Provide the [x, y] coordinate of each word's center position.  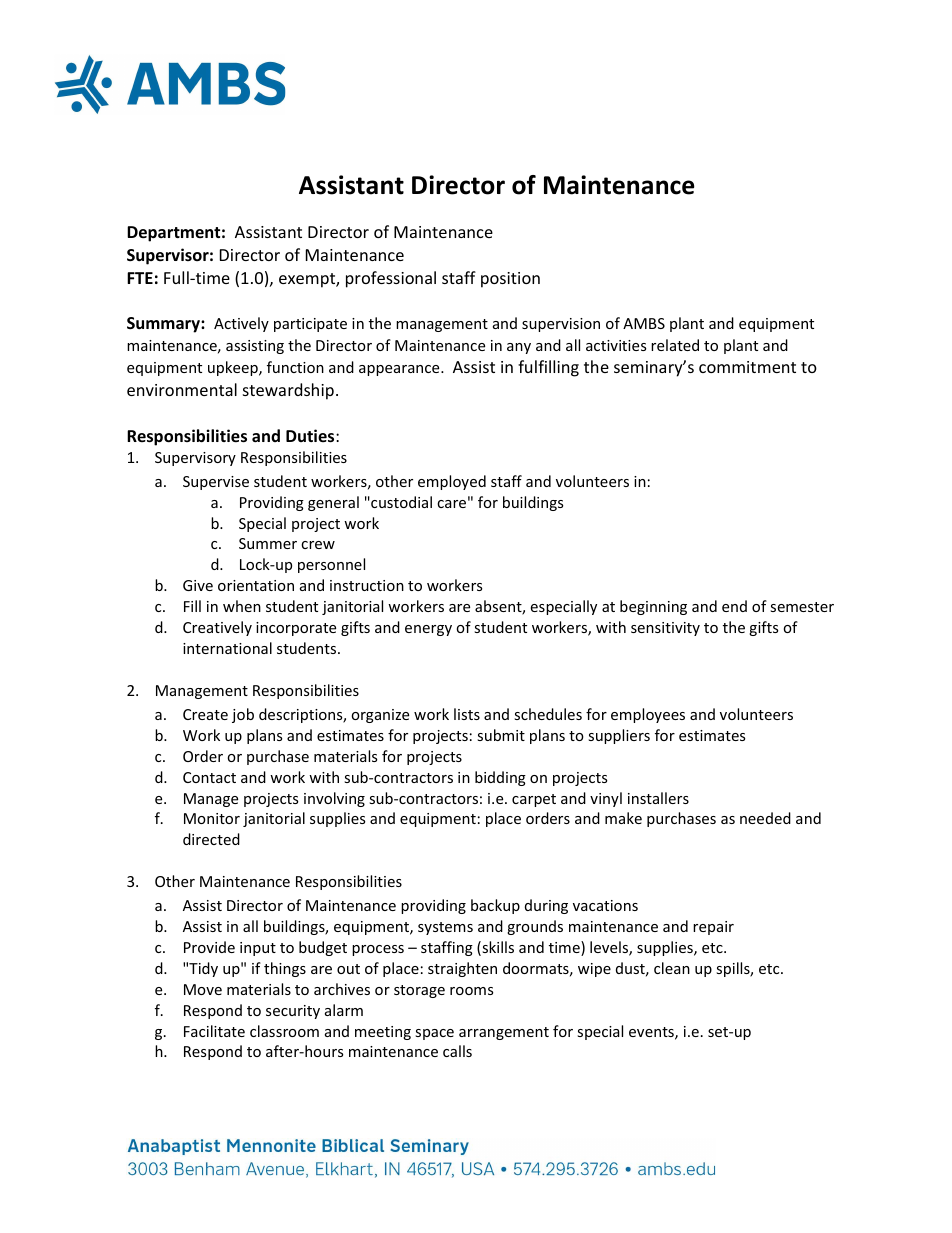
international [227, 648]
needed [765, 818]
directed [211, 839]
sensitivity [665, 629]
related [675, 345]
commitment [747, 367]
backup [495, 906]
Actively [241, 324]
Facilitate [214, 1031]
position [510, 280]
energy [428, 630]
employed [452, 482]
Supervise [216, 483]
